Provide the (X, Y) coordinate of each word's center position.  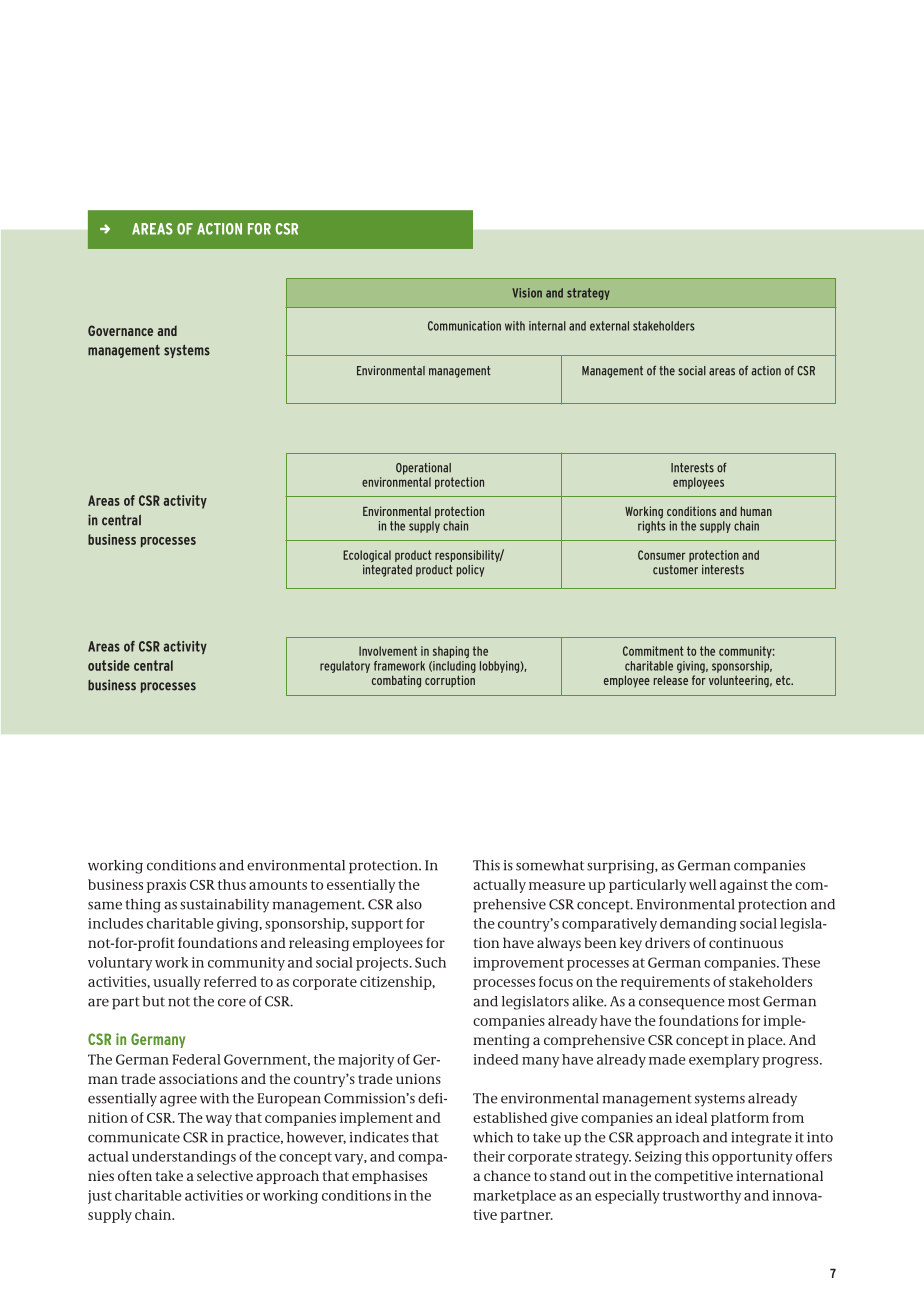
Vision (527, 293)
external (609, 326)
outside (109, 665)
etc (784, 680)
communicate (134, 1137)
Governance (120, 330)
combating (396, 681)
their (489, 1156)
